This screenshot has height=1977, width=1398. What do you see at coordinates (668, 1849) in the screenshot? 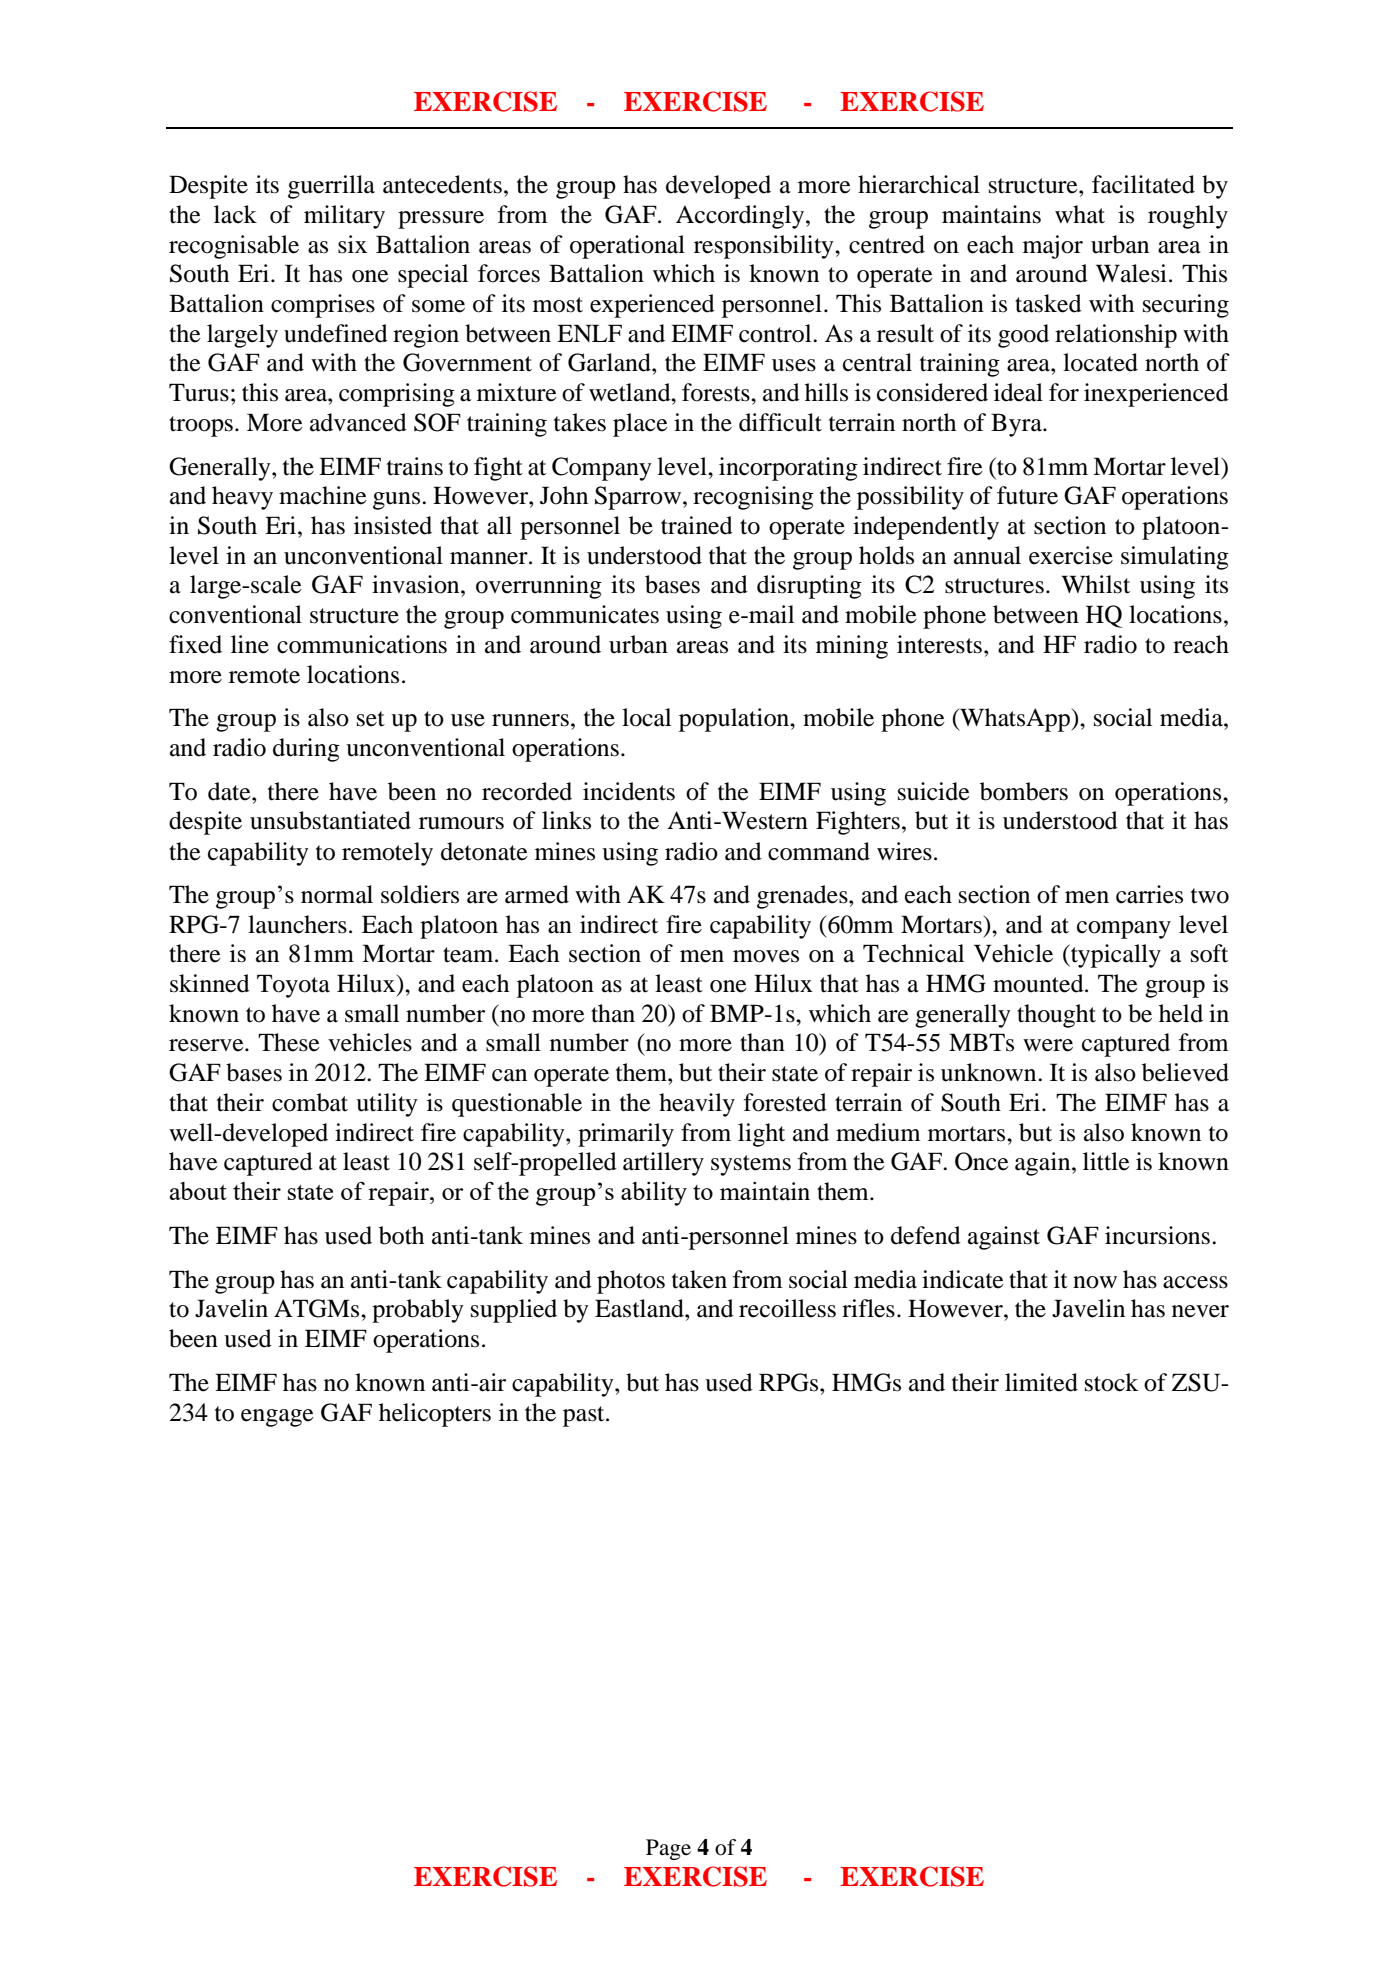
I see `Page` at bounding box center [668, 1849].
